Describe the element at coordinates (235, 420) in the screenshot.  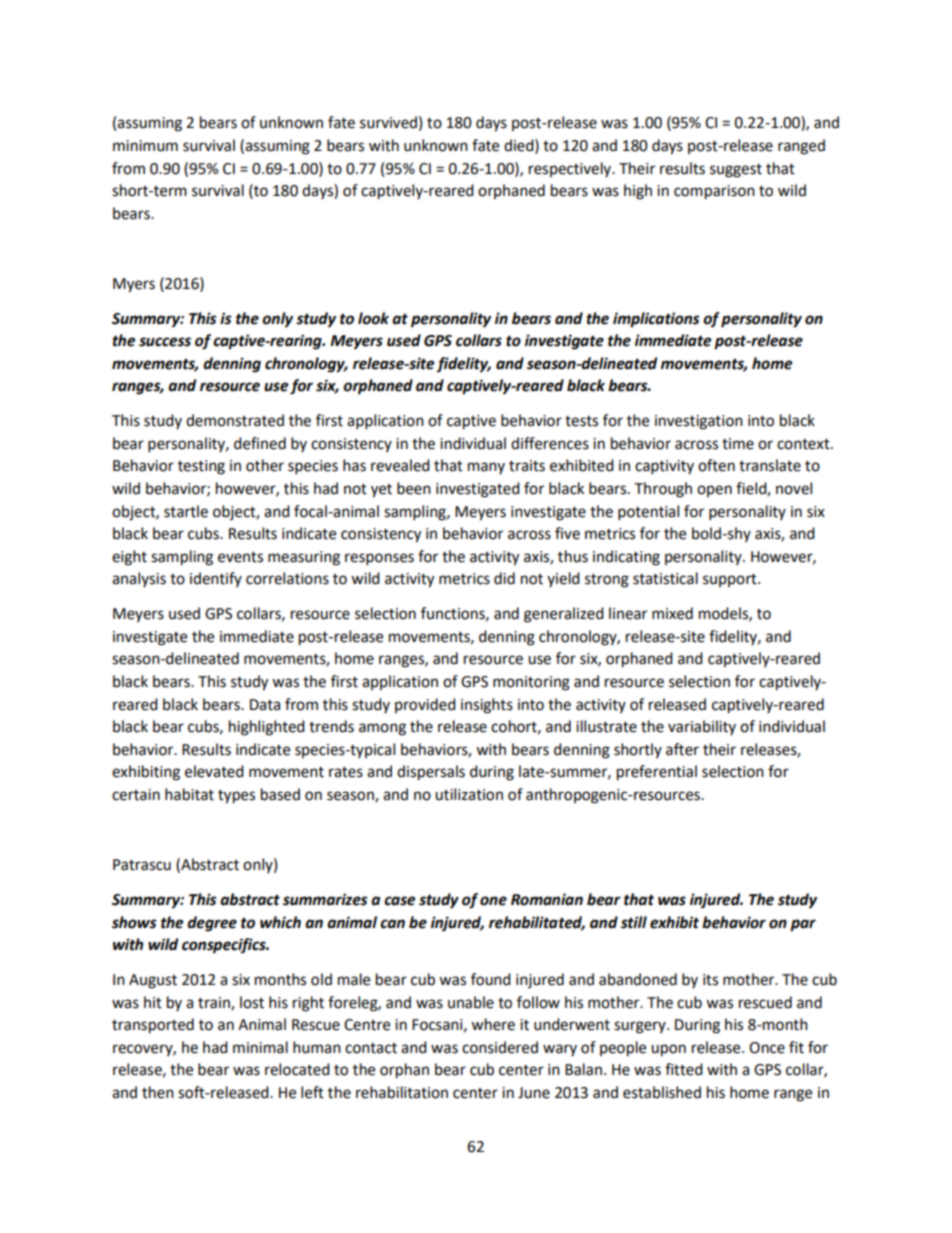
I see `demonstrated` at that location.
